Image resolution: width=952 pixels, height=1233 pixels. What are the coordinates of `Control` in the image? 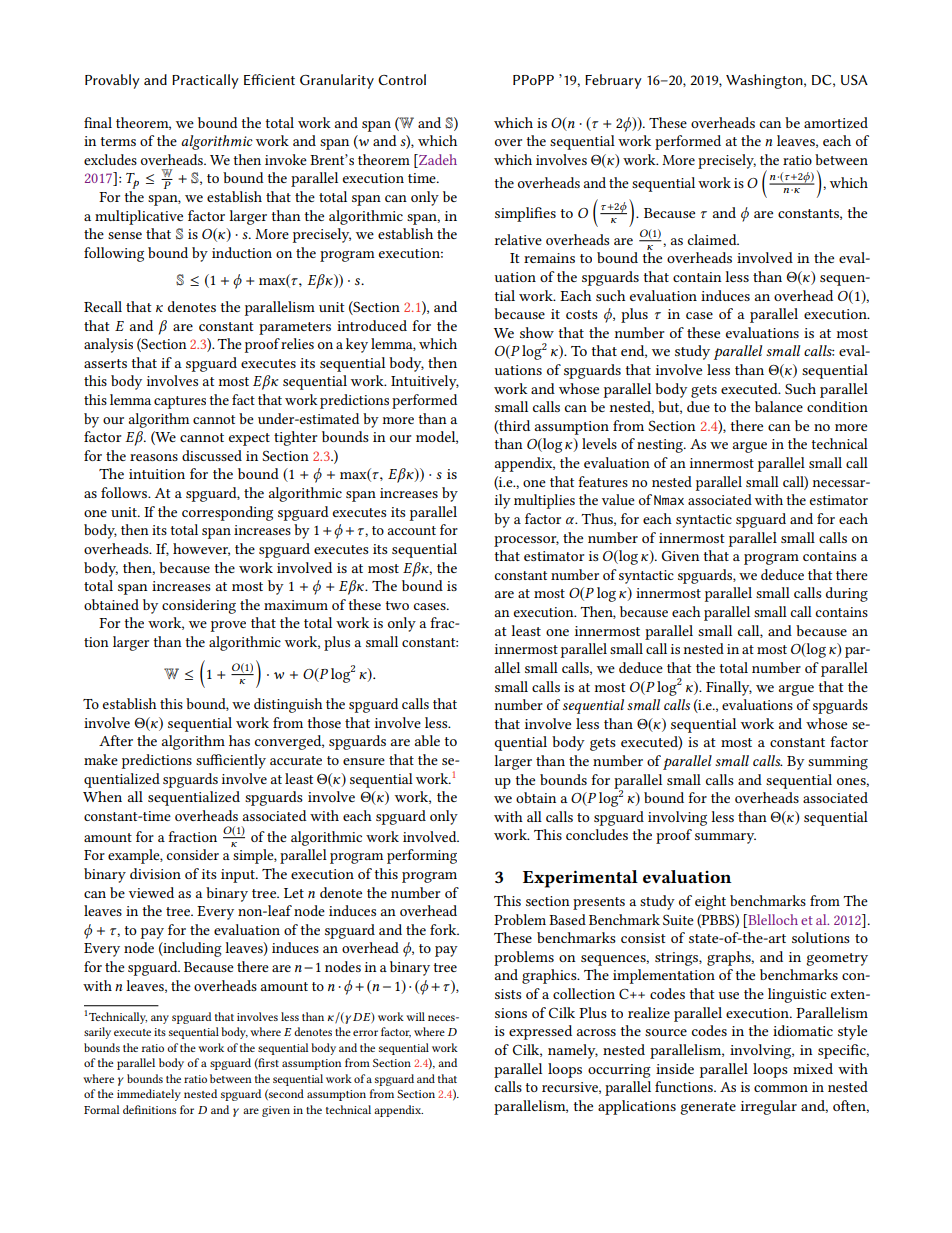 It's located at (402, 79).
